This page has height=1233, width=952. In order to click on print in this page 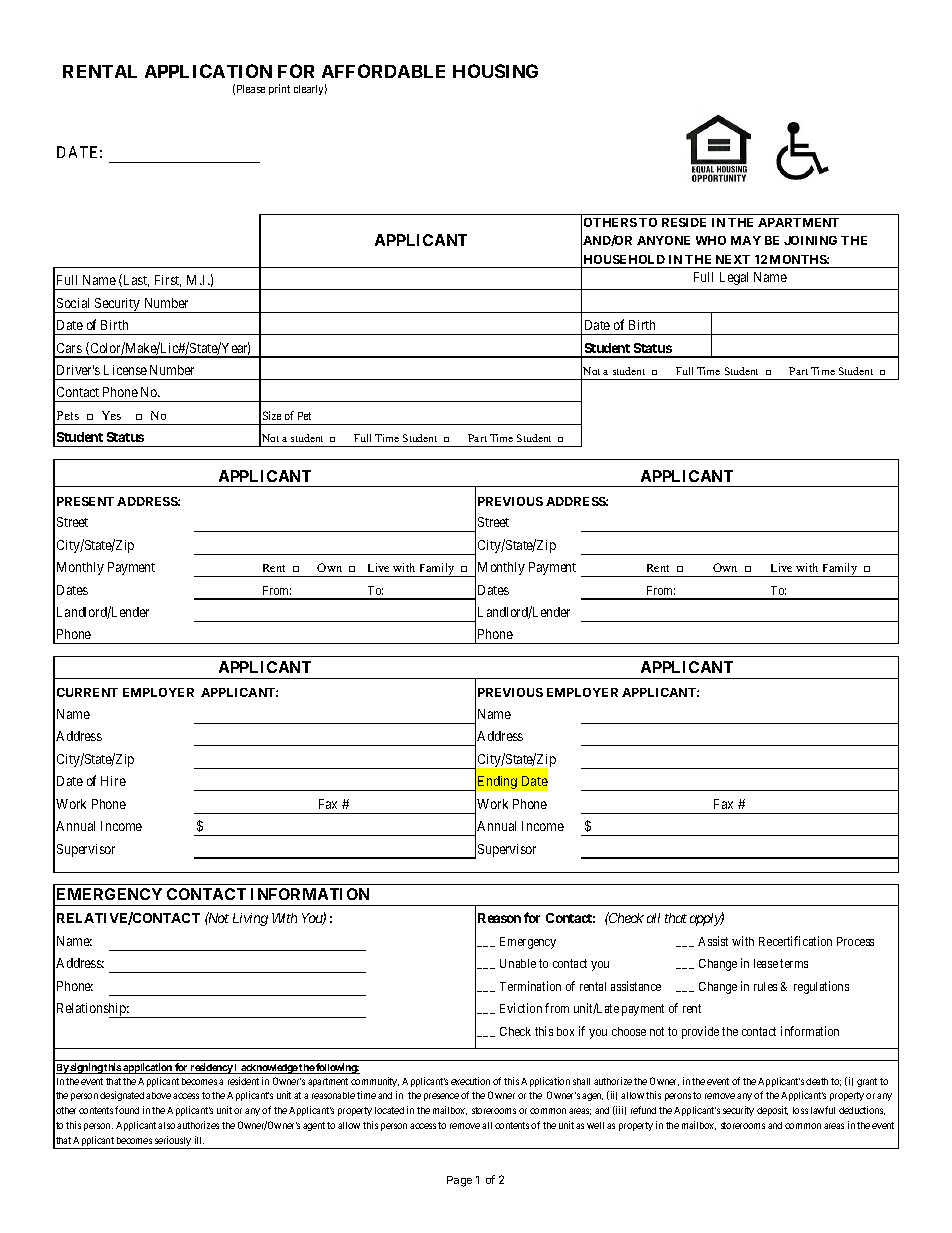, I will do `click(279, 89)`.
